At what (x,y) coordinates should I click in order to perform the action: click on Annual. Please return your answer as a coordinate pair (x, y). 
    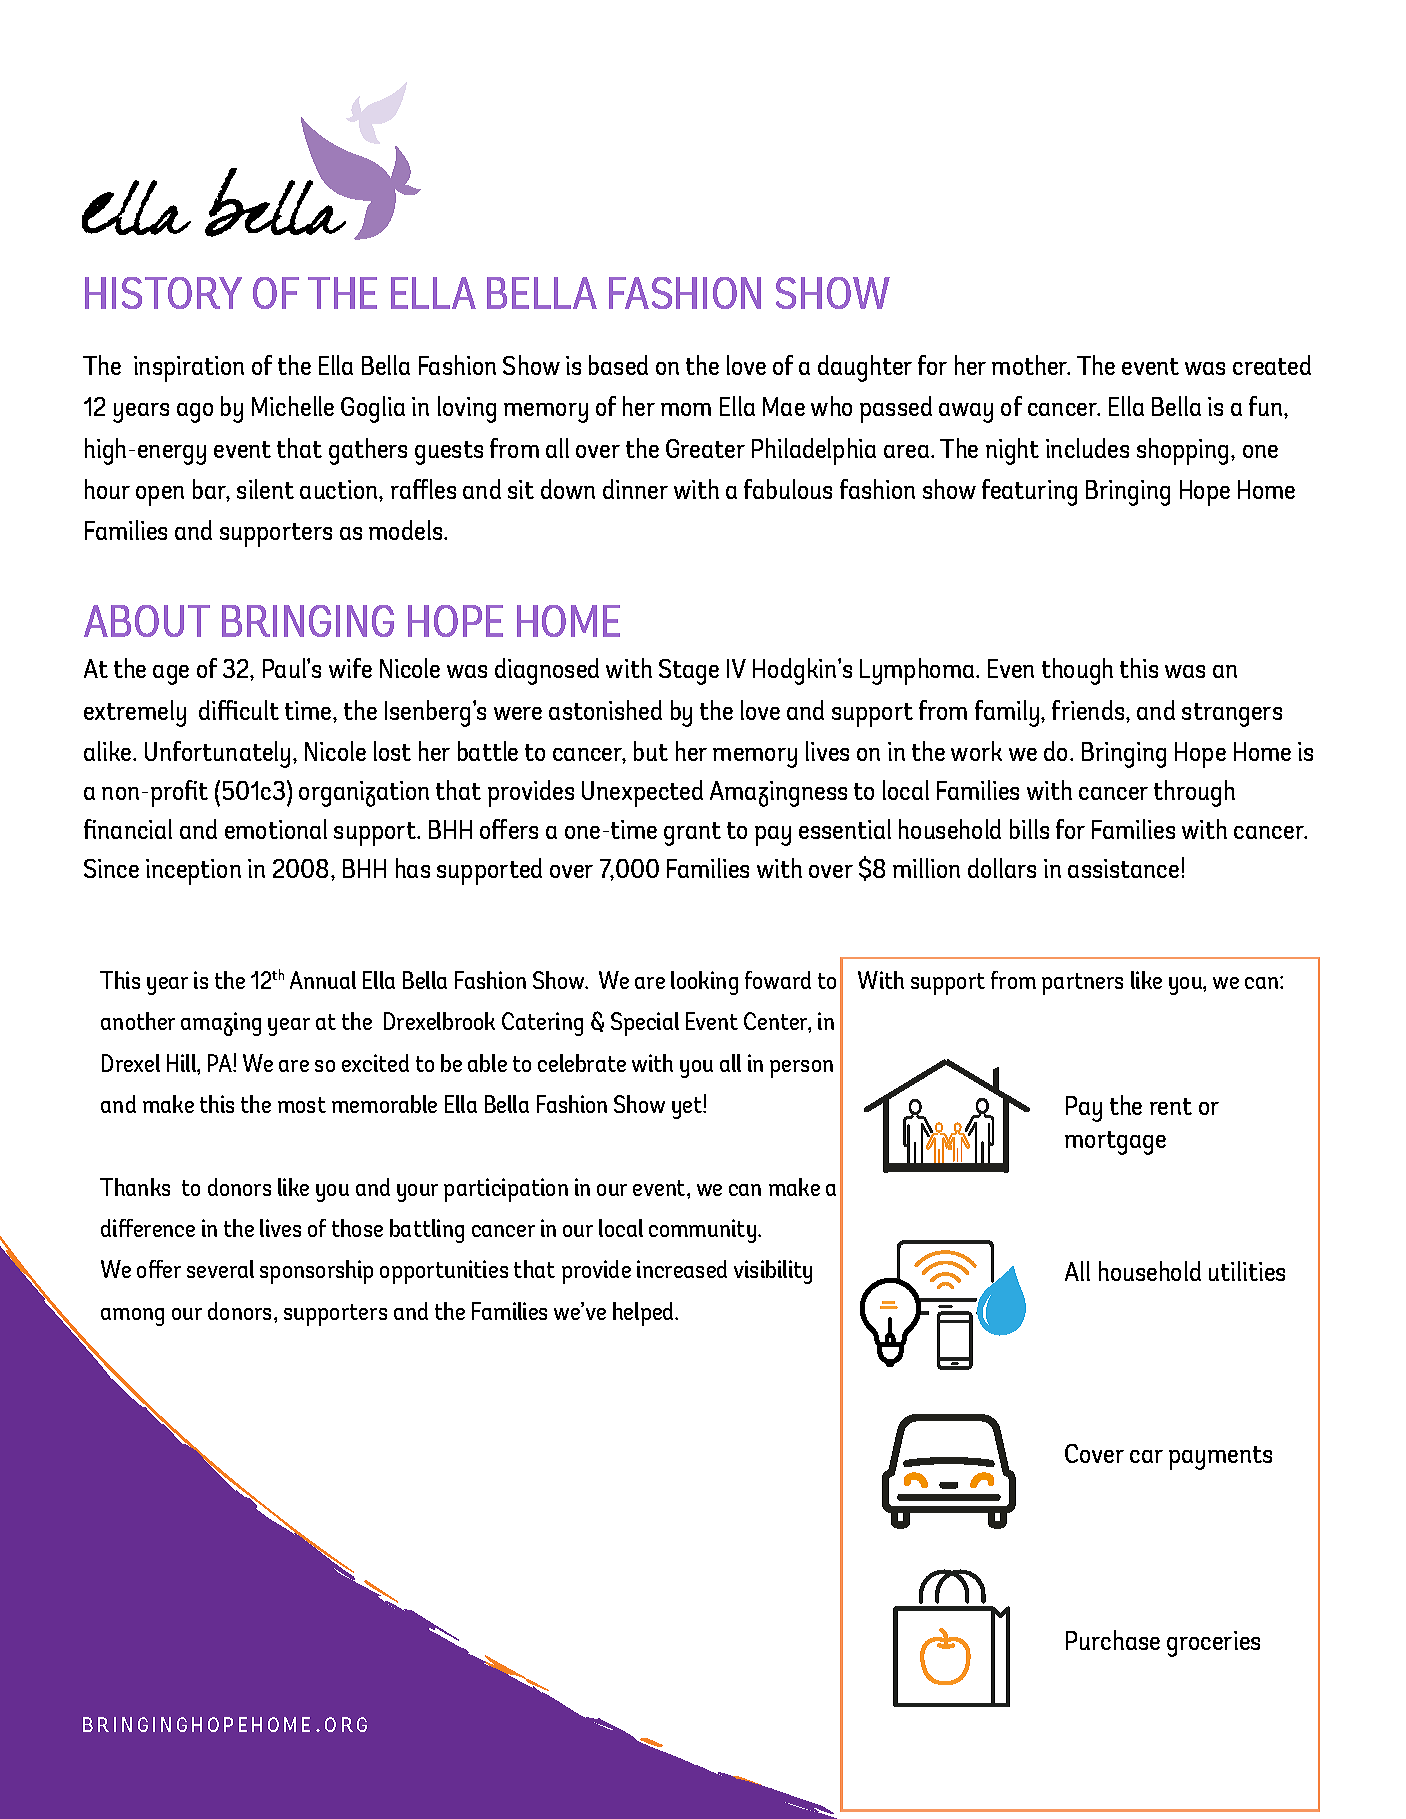
    Looking at the image, I should click on (323, 980).
